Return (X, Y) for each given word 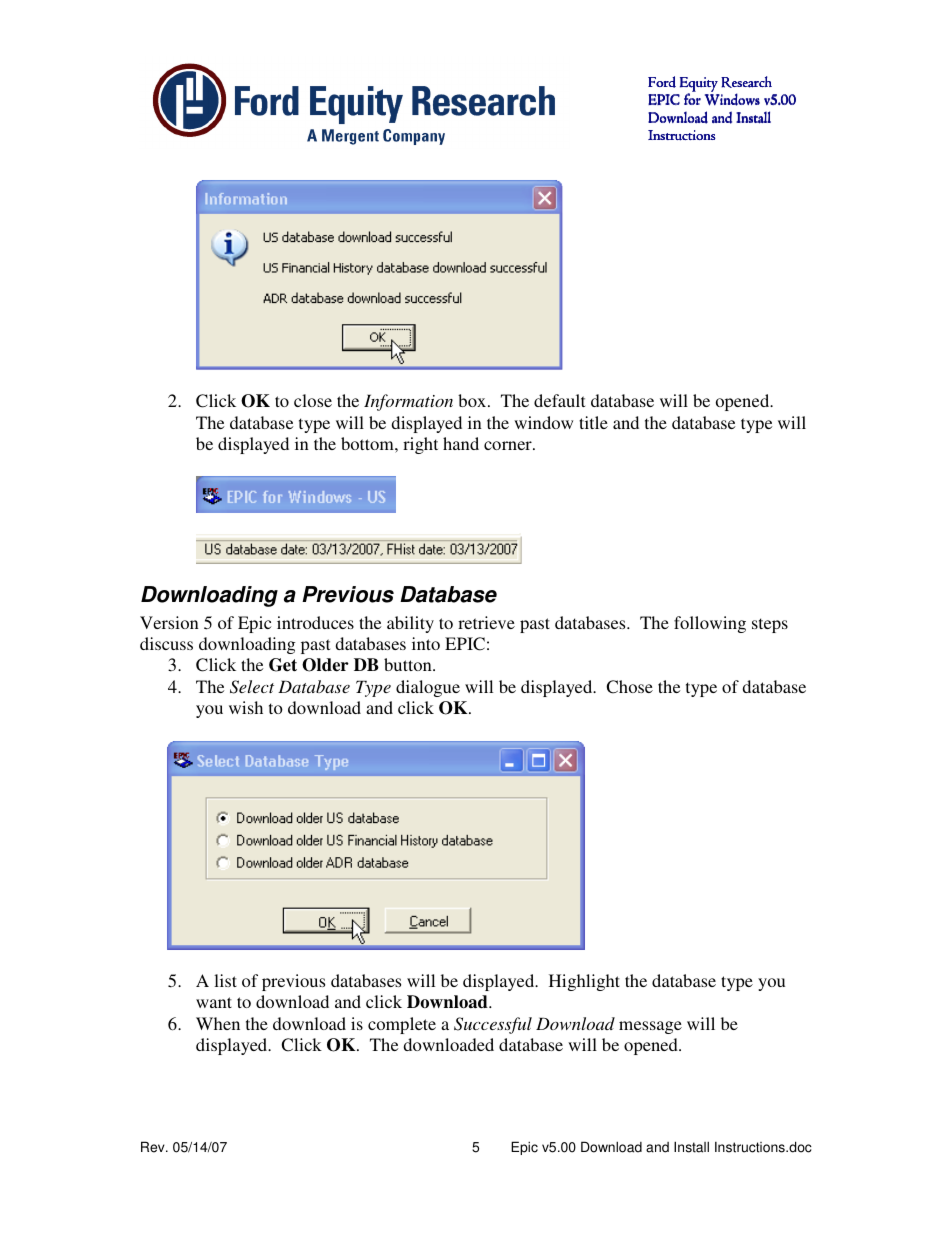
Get (283, 665)
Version (169, 622)
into (426, 643)
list (225, 980)
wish (246, 707)
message (650, 1027)
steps (770, 625)
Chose (629, 687)
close (313, 400)
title (593, 422)
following (710, 624)
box (473, 400)
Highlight (584, 982)
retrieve (486, 622)
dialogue (428, 688)
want (214, 1002)
